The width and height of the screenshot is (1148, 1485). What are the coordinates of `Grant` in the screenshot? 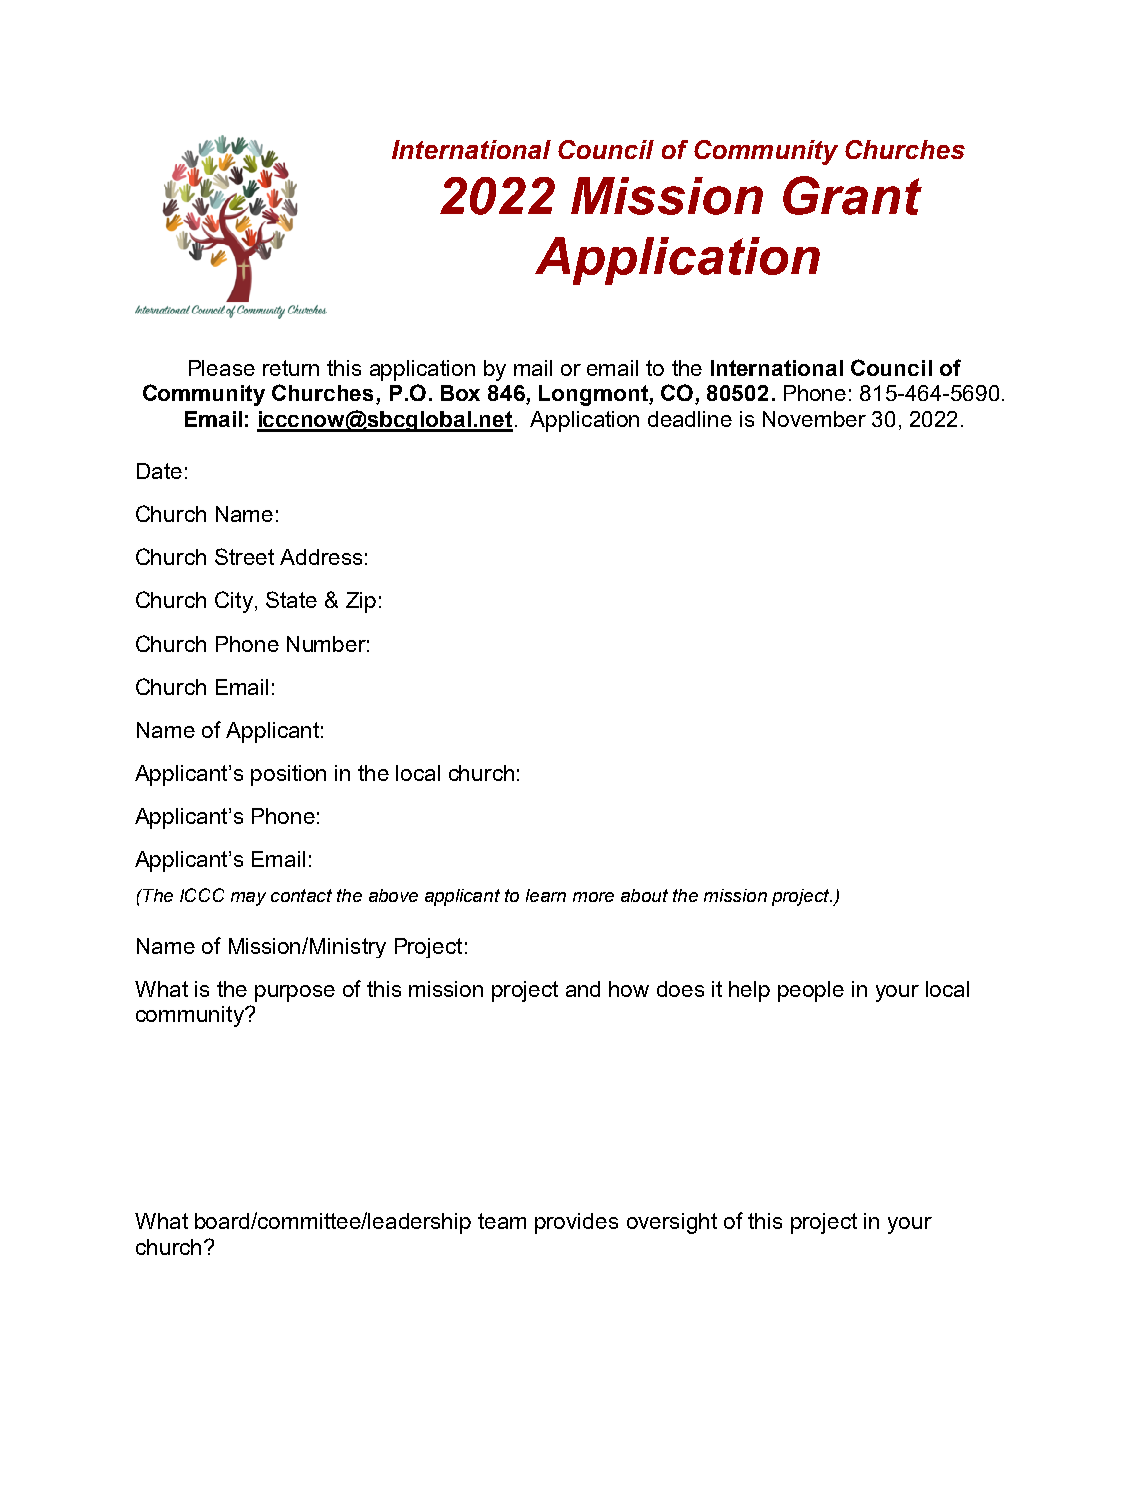 It's located at (852, 195).
